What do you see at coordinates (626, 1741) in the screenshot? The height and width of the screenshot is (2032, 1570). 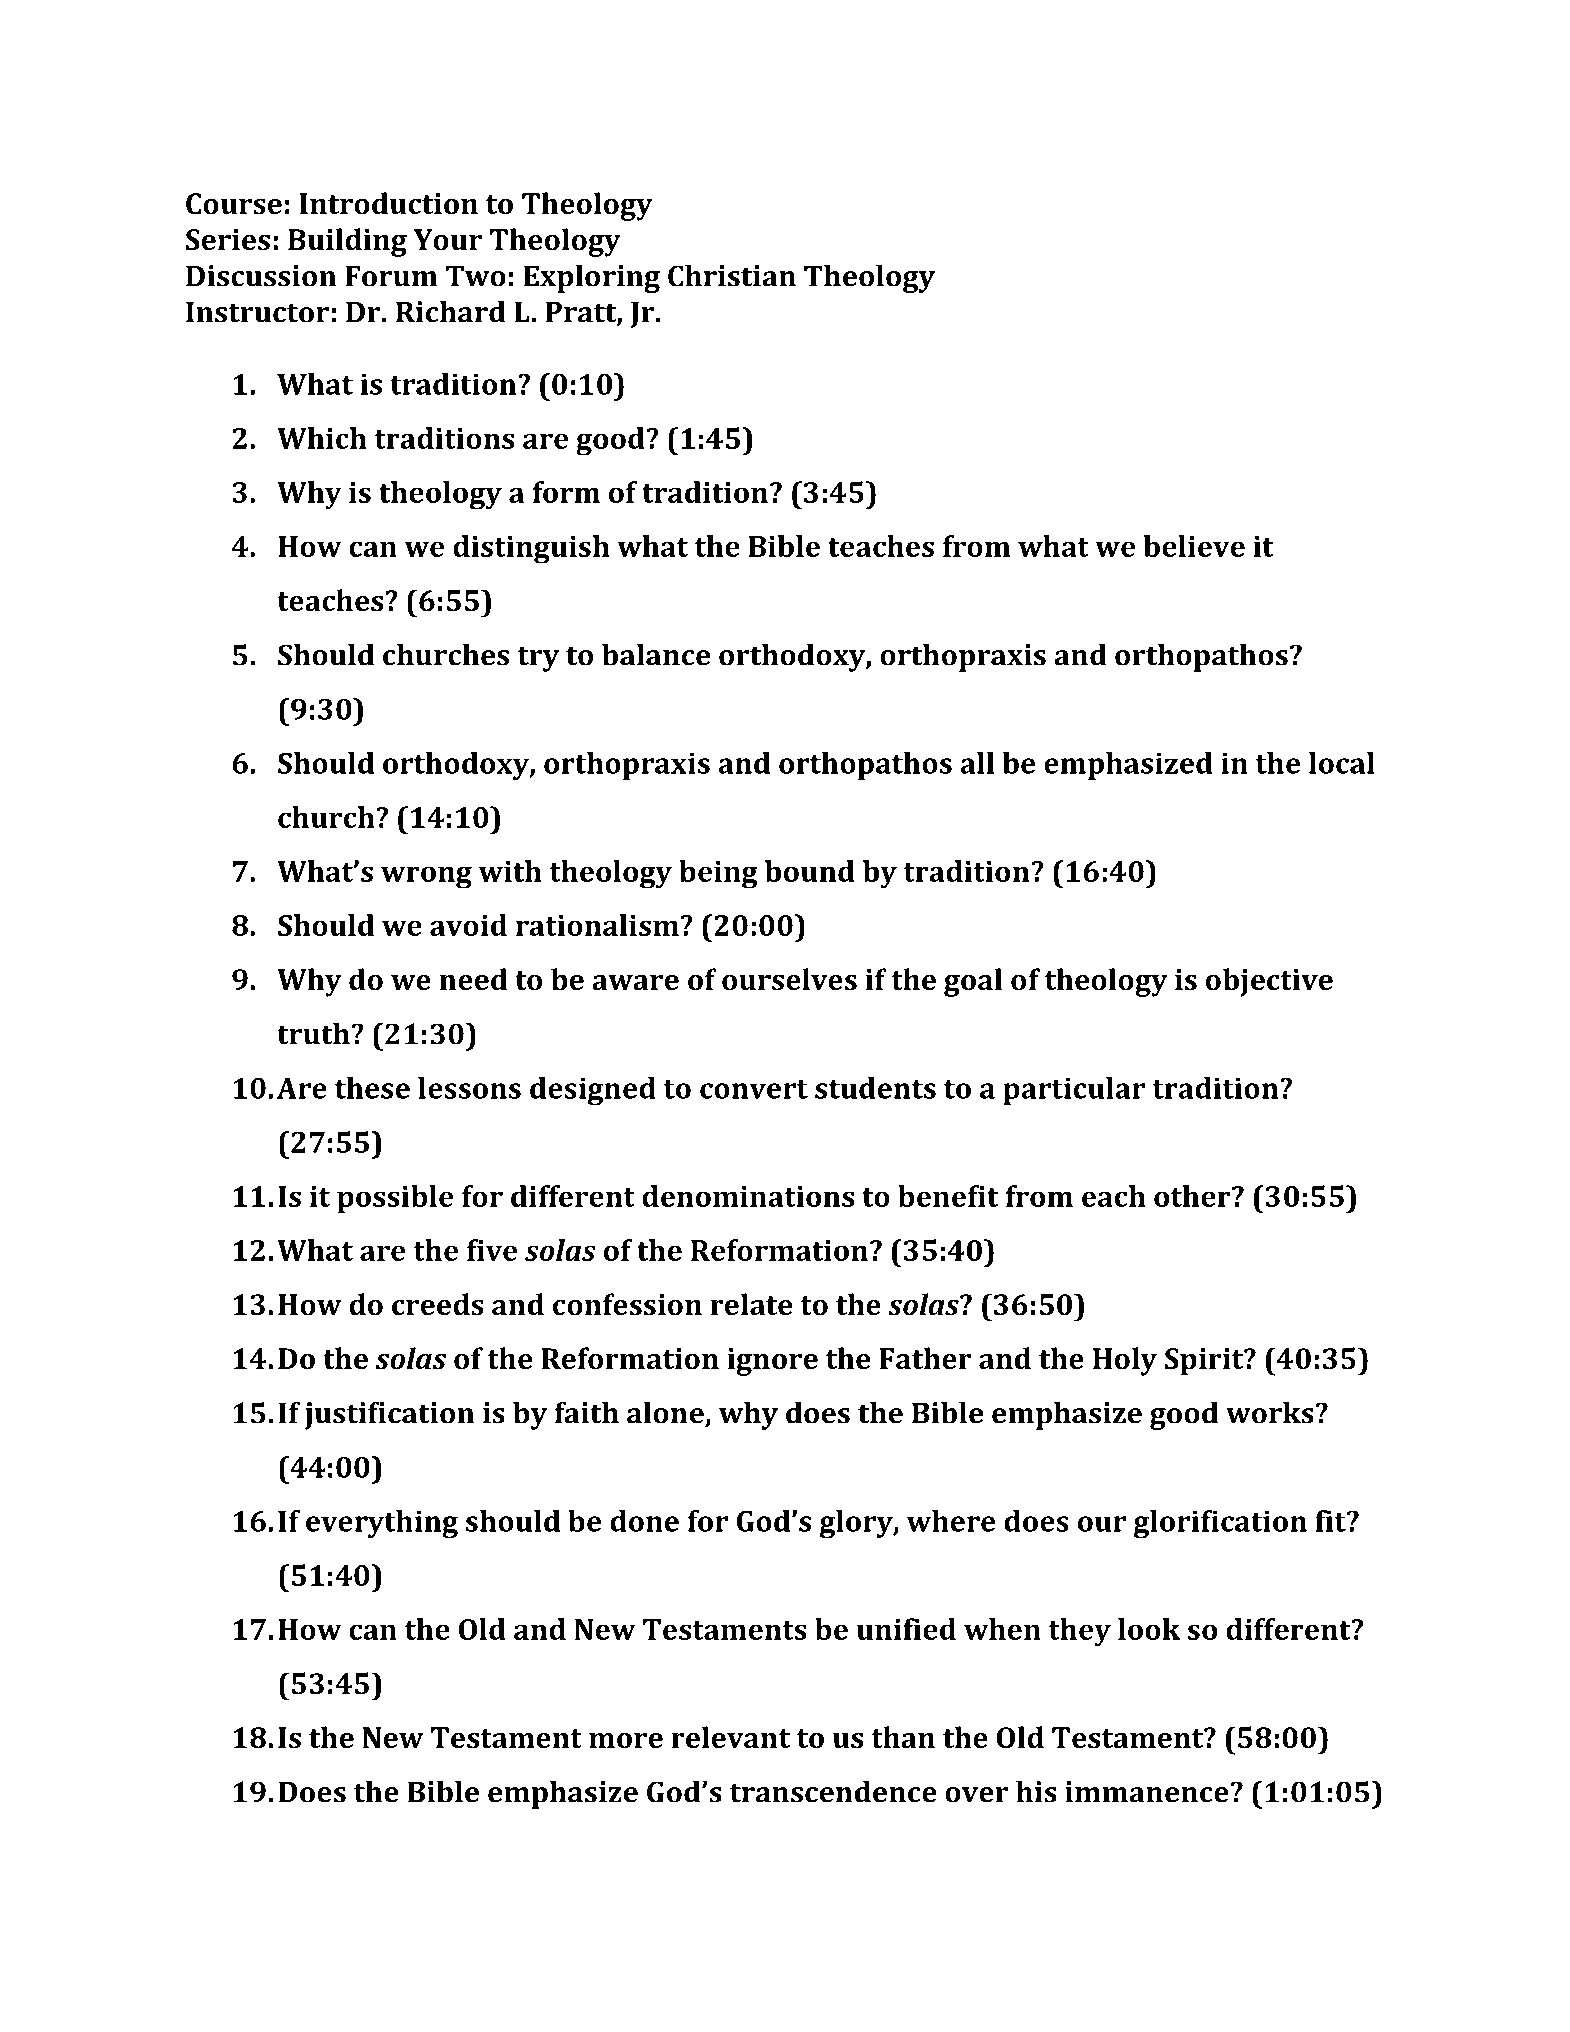 I see `more` at bounding box center [626, 1741].
